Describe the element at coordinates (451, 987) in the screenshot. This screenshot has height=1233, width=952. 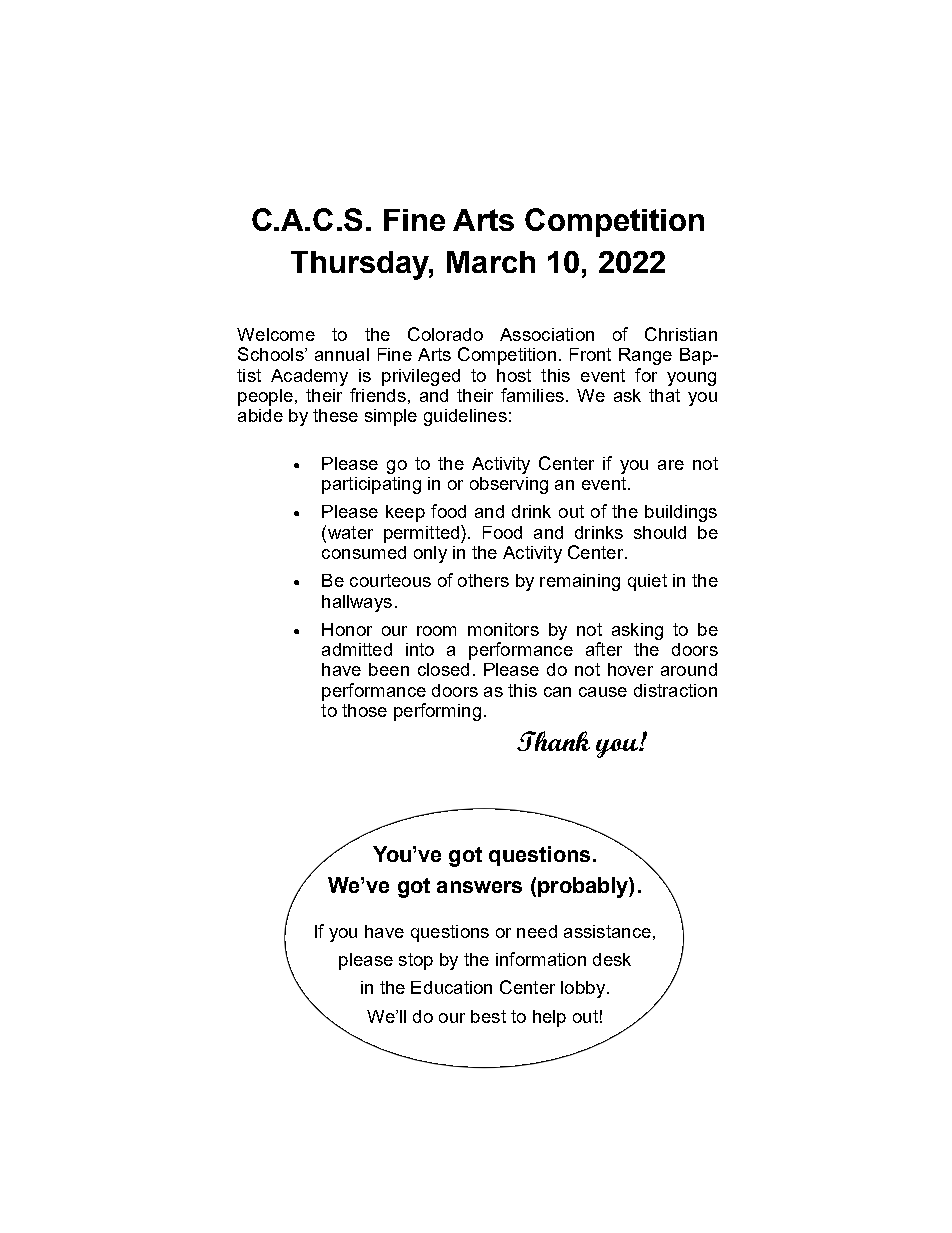
I see `Education` at that location.
